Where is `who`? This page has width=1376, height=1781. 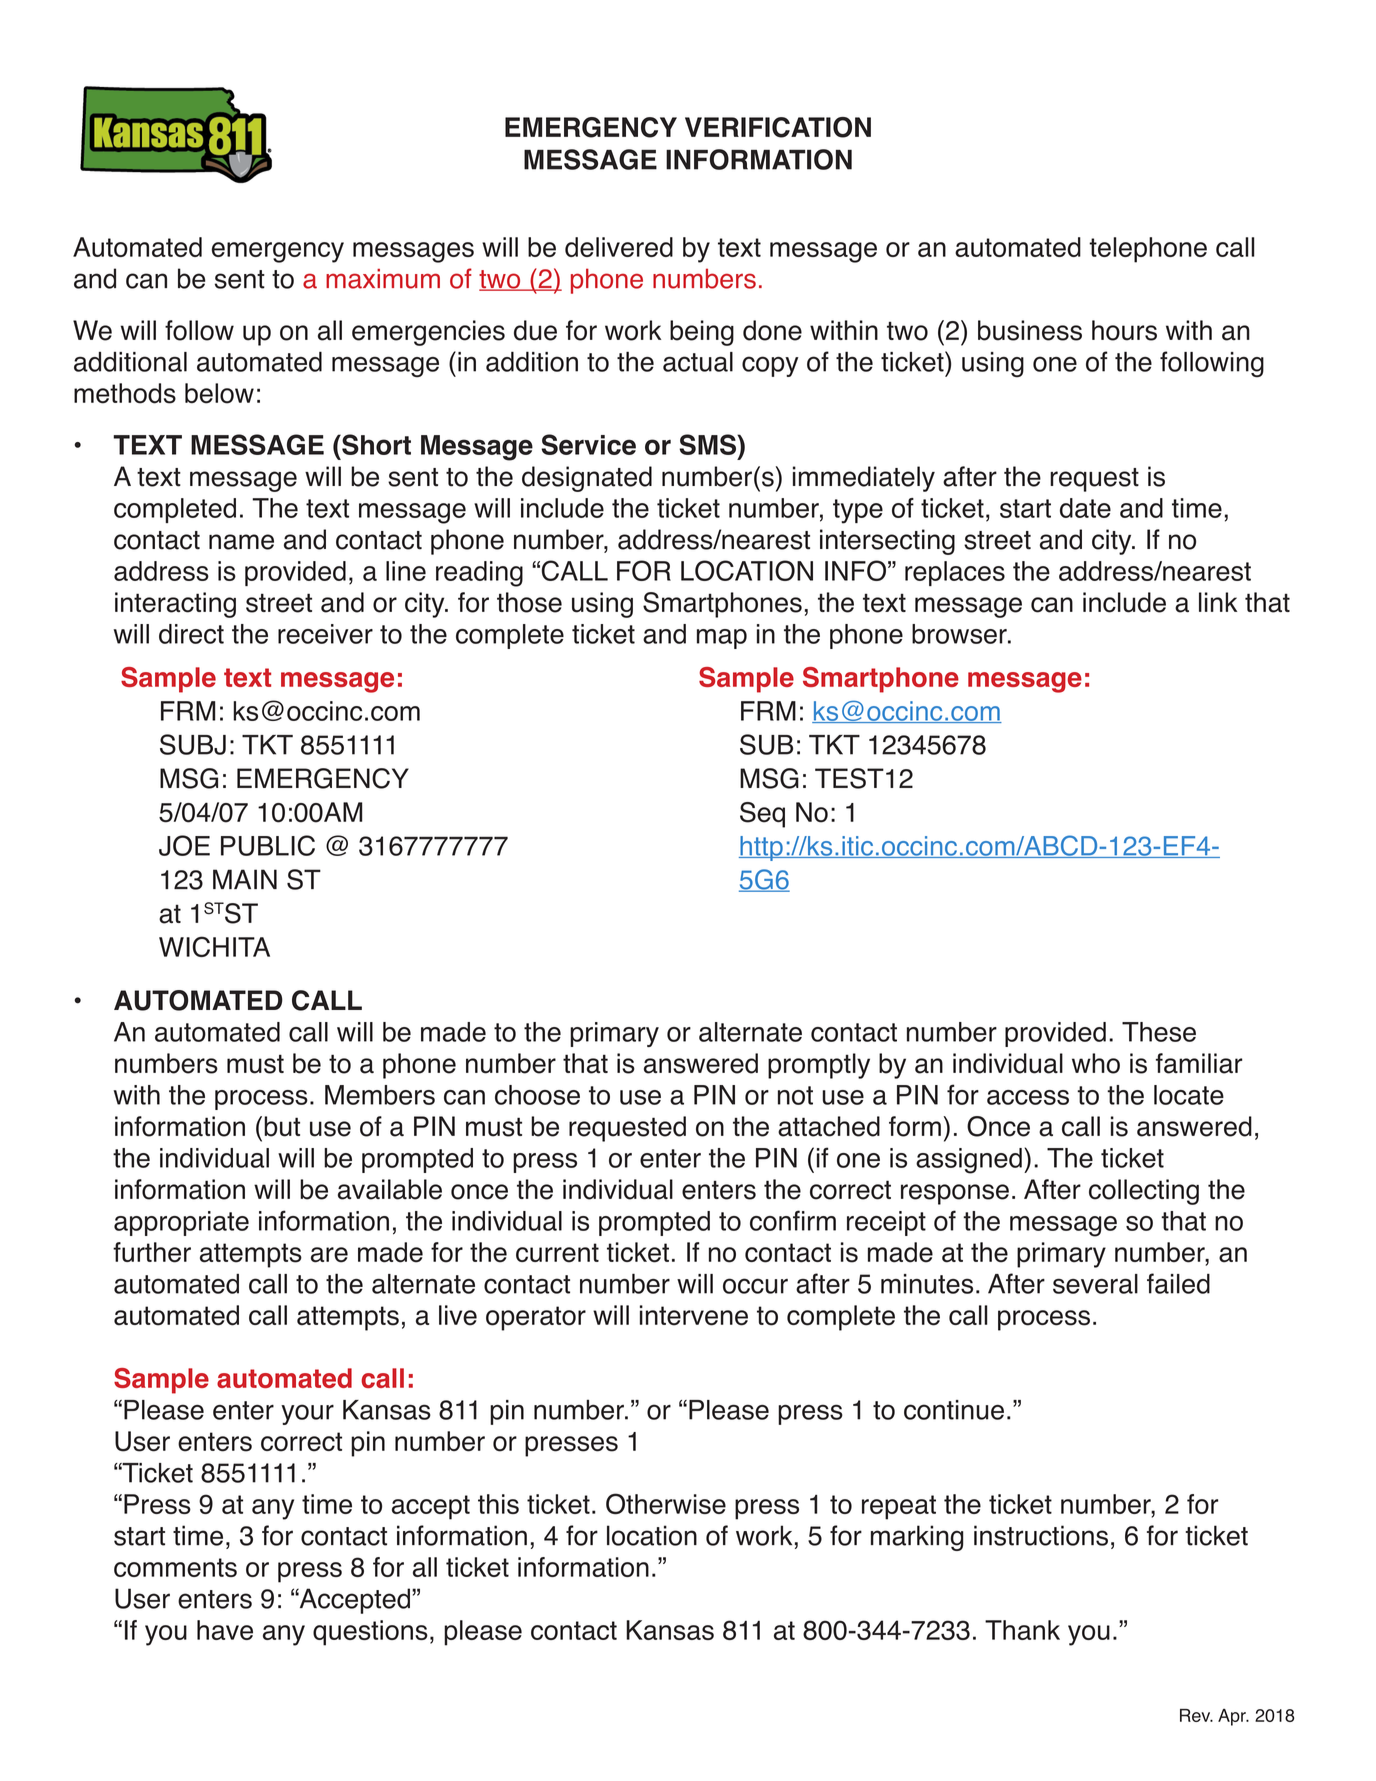 who is located at coordinates (1096, 1063).
